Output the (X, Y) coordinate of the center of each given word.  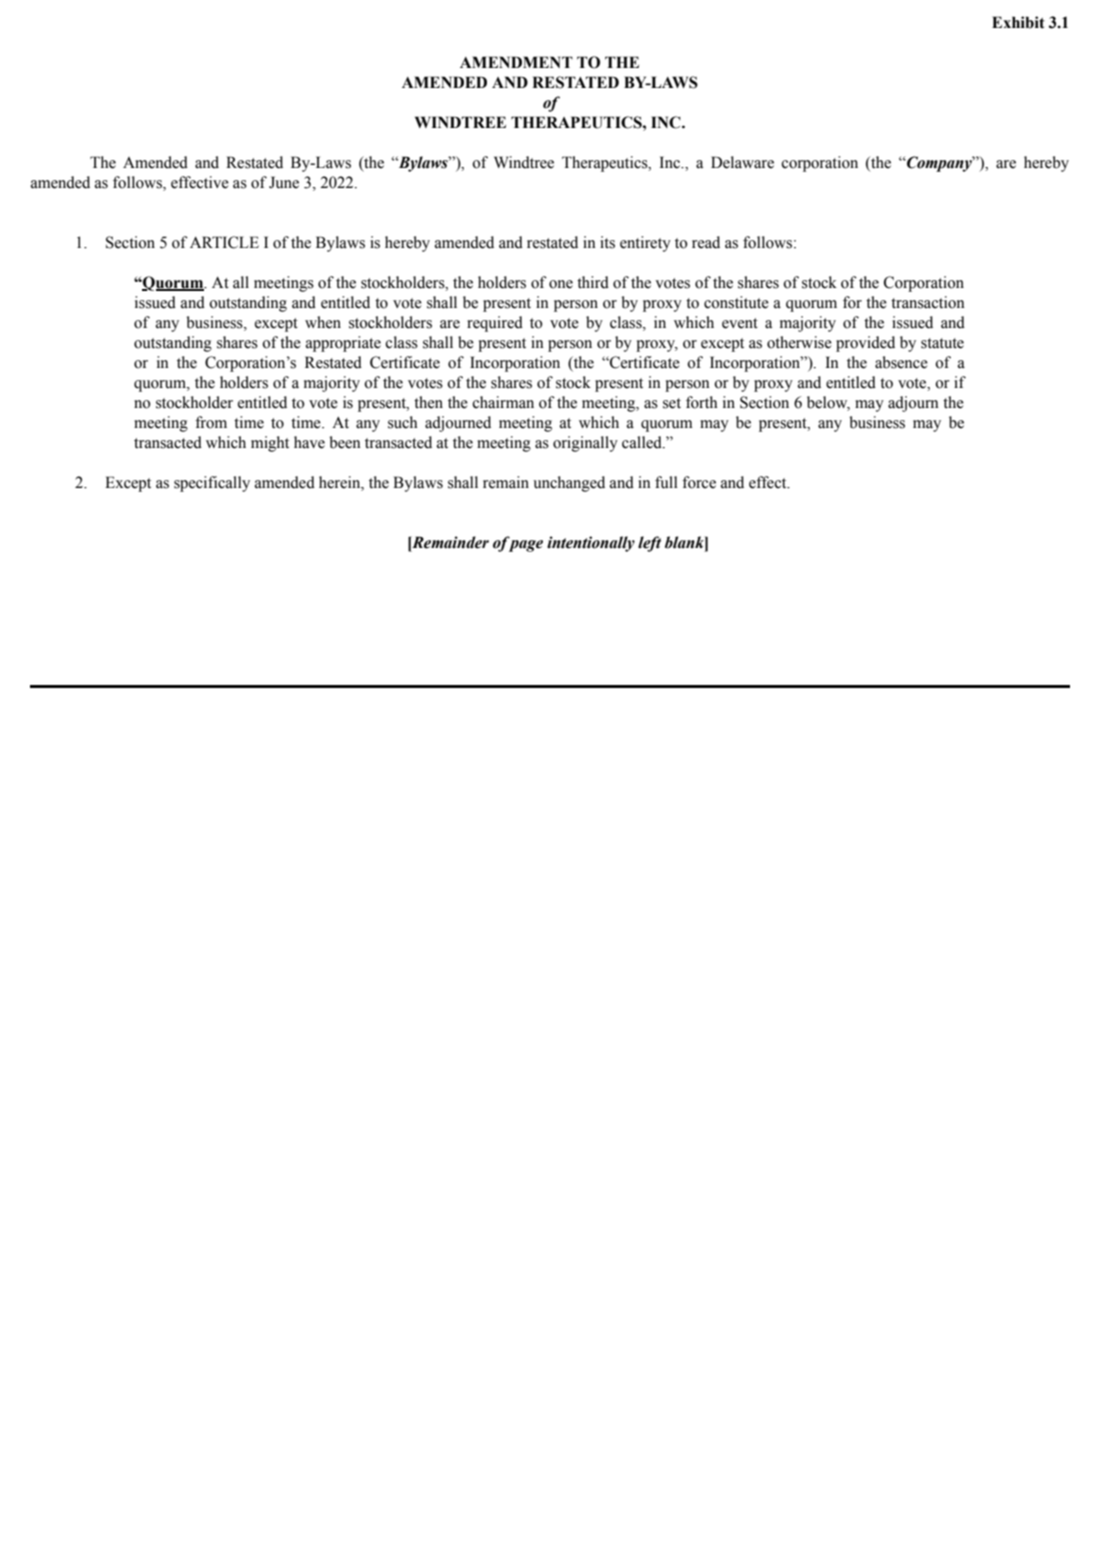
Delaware (742, 162)
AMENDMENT (516, 62)
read (706, 242)
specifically (212, 484)
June (284, 182)
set (672, 403)
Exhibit (1018, 22)
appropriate (343, 344)
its (607, 242)
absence (901, 362)
